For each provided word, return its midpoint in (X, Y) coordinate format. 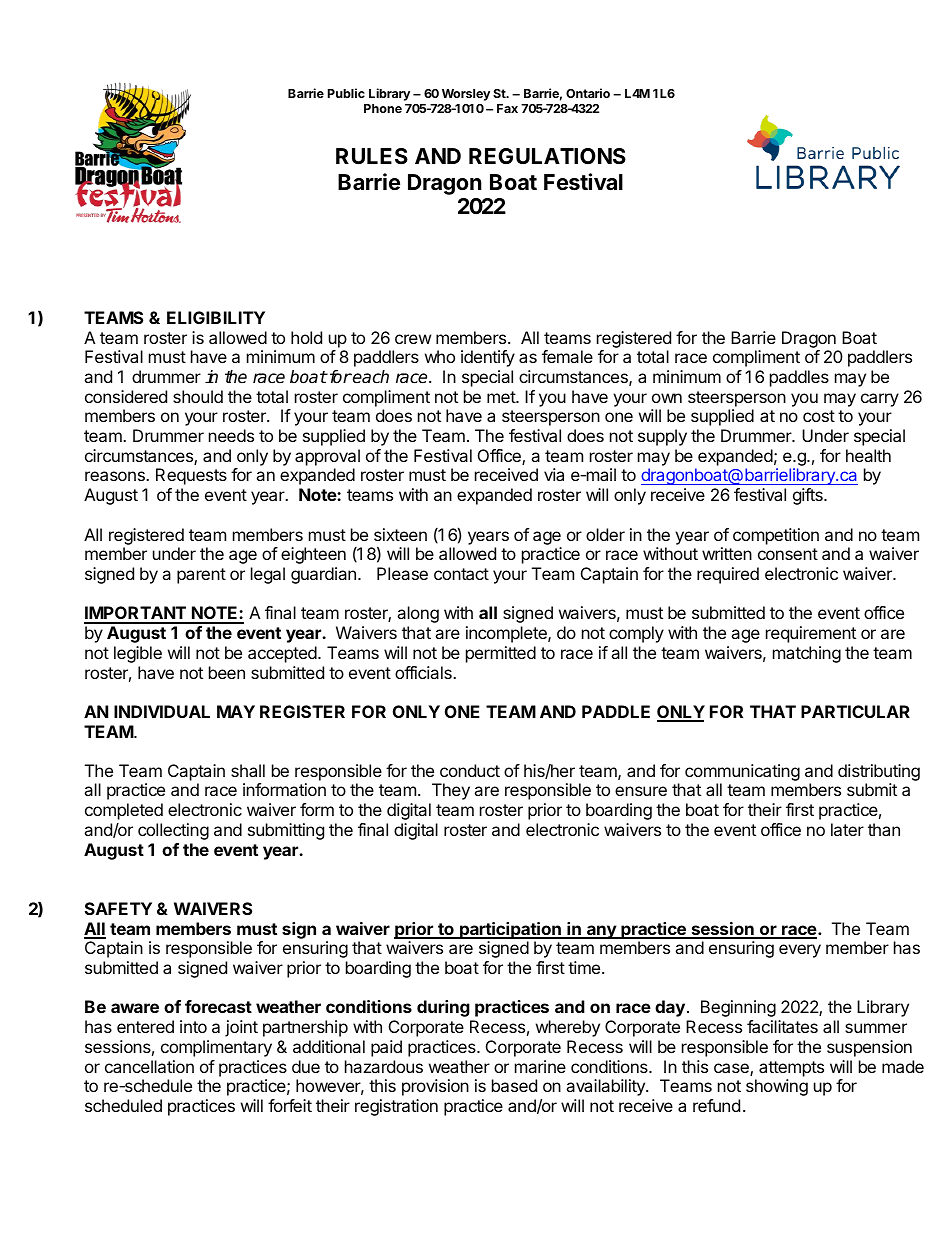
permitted (501, 654)
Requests (191, 476)
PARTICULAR (855, 711)
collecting (173, 831)
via (554, 474)
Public (346, 93)
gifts (809, 496)
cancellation (149, 1066)
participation (510, 930)
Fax (507, 108)
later (847, 829)
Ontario (588, 93)
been (227, 672)
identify (488, 358)
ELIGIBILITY (216, 317)
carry (880, 400)
